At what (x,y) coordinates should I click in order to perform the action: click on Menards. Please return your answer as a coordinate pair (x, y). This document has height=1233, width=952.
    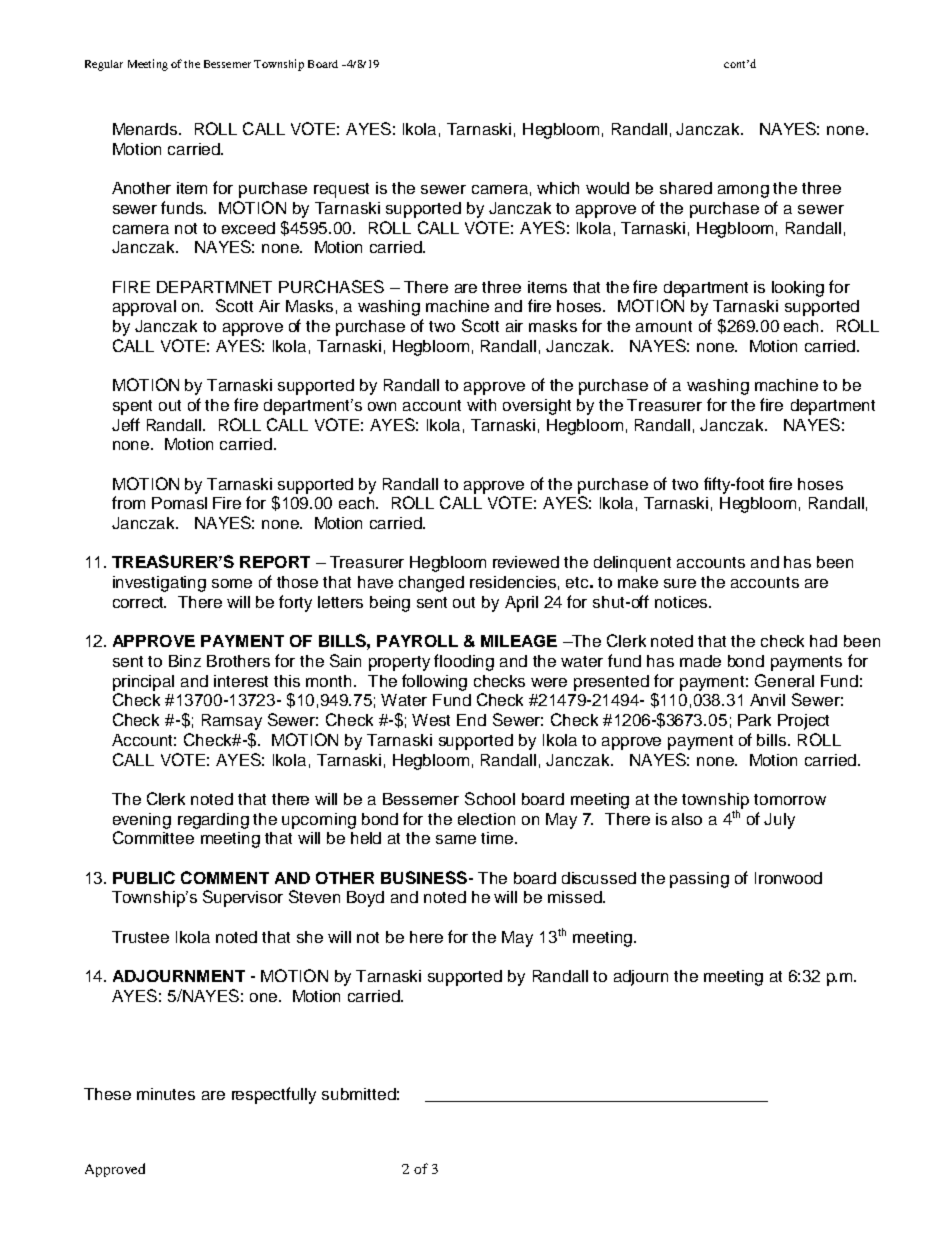
    Looking at the image, I should click on (146, 129).
